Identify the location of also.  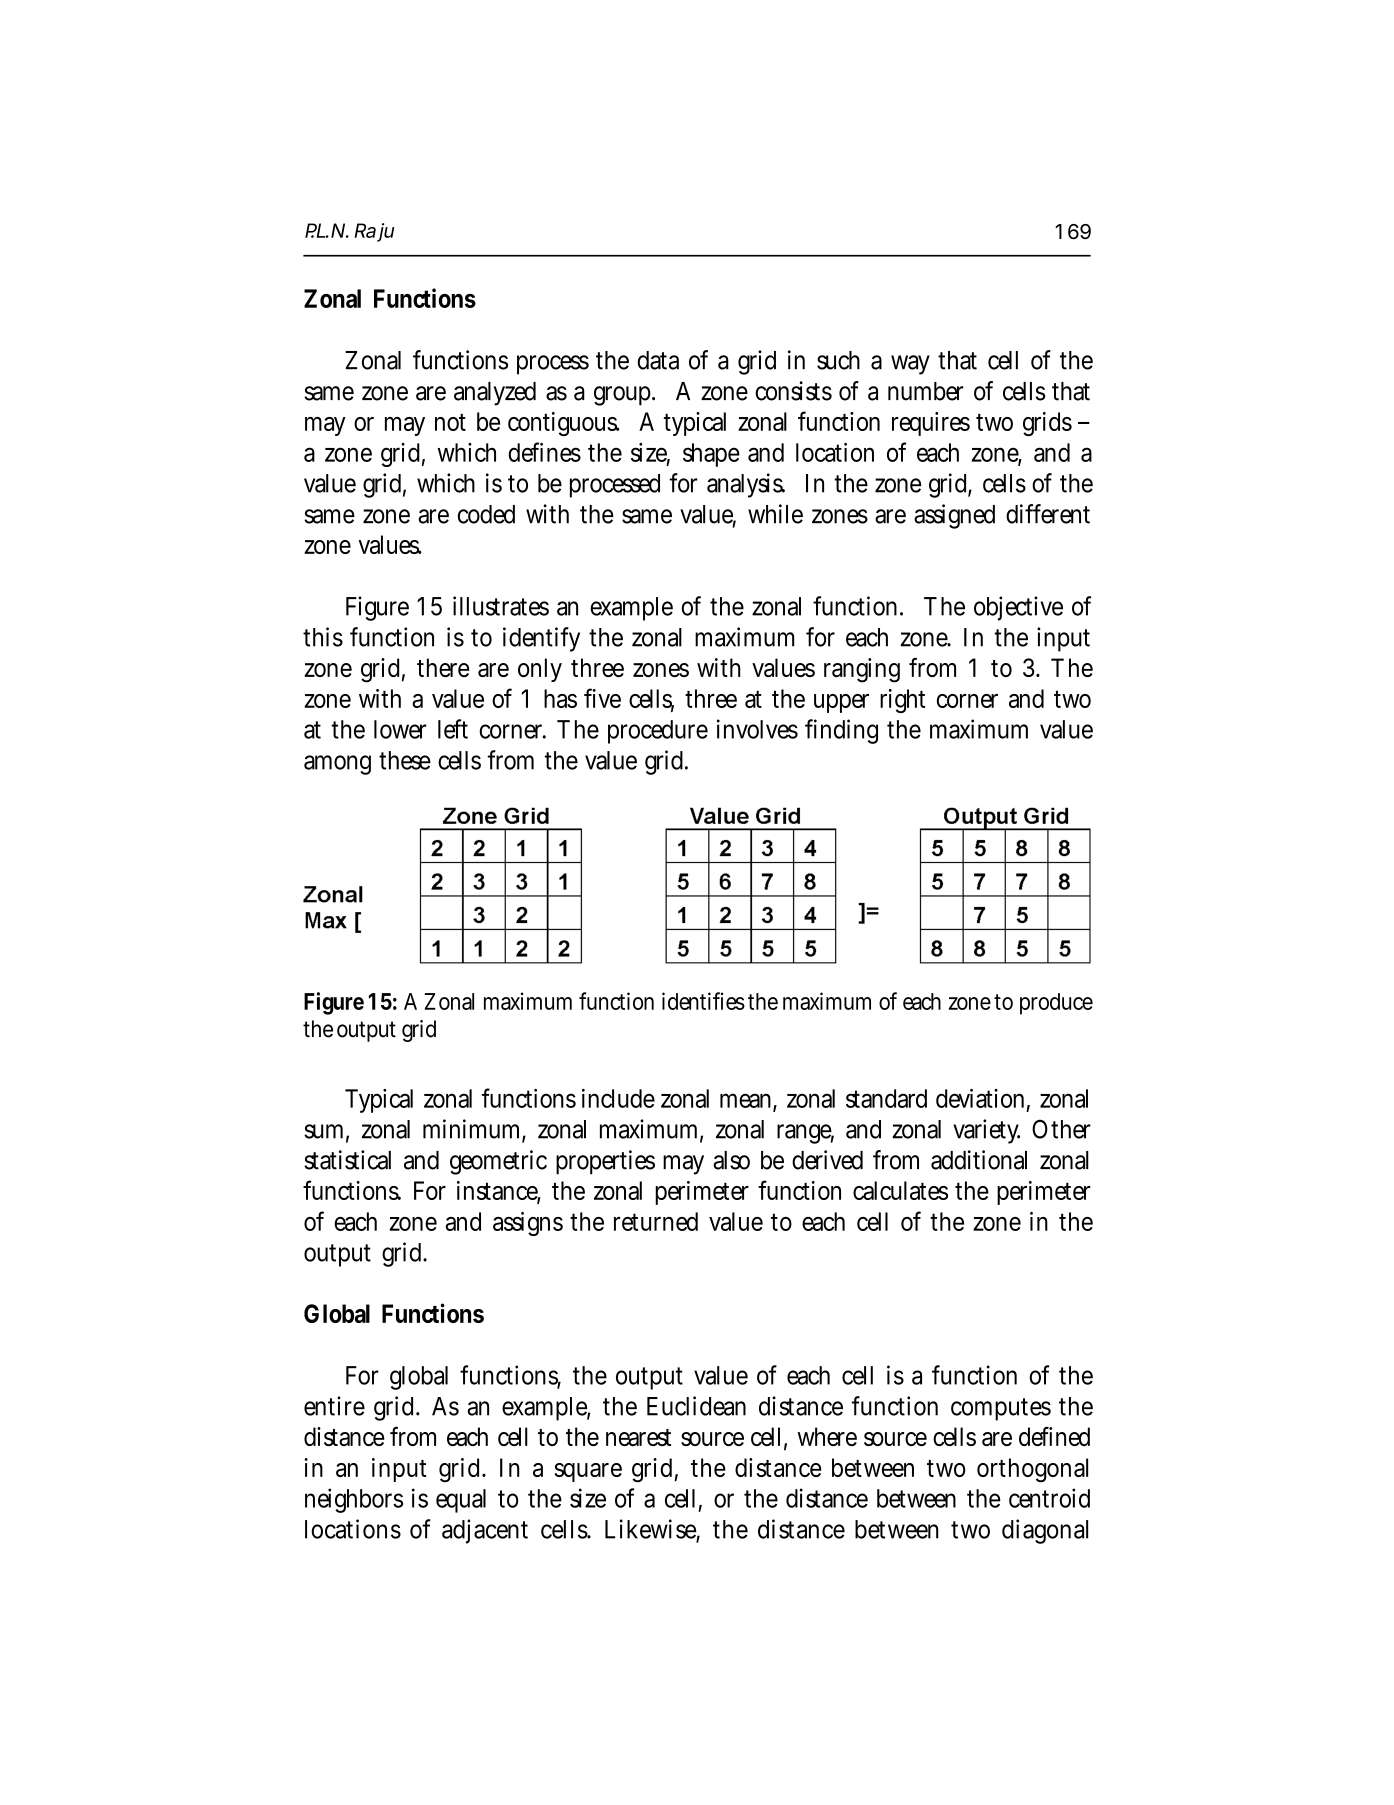
(731, 1160).
